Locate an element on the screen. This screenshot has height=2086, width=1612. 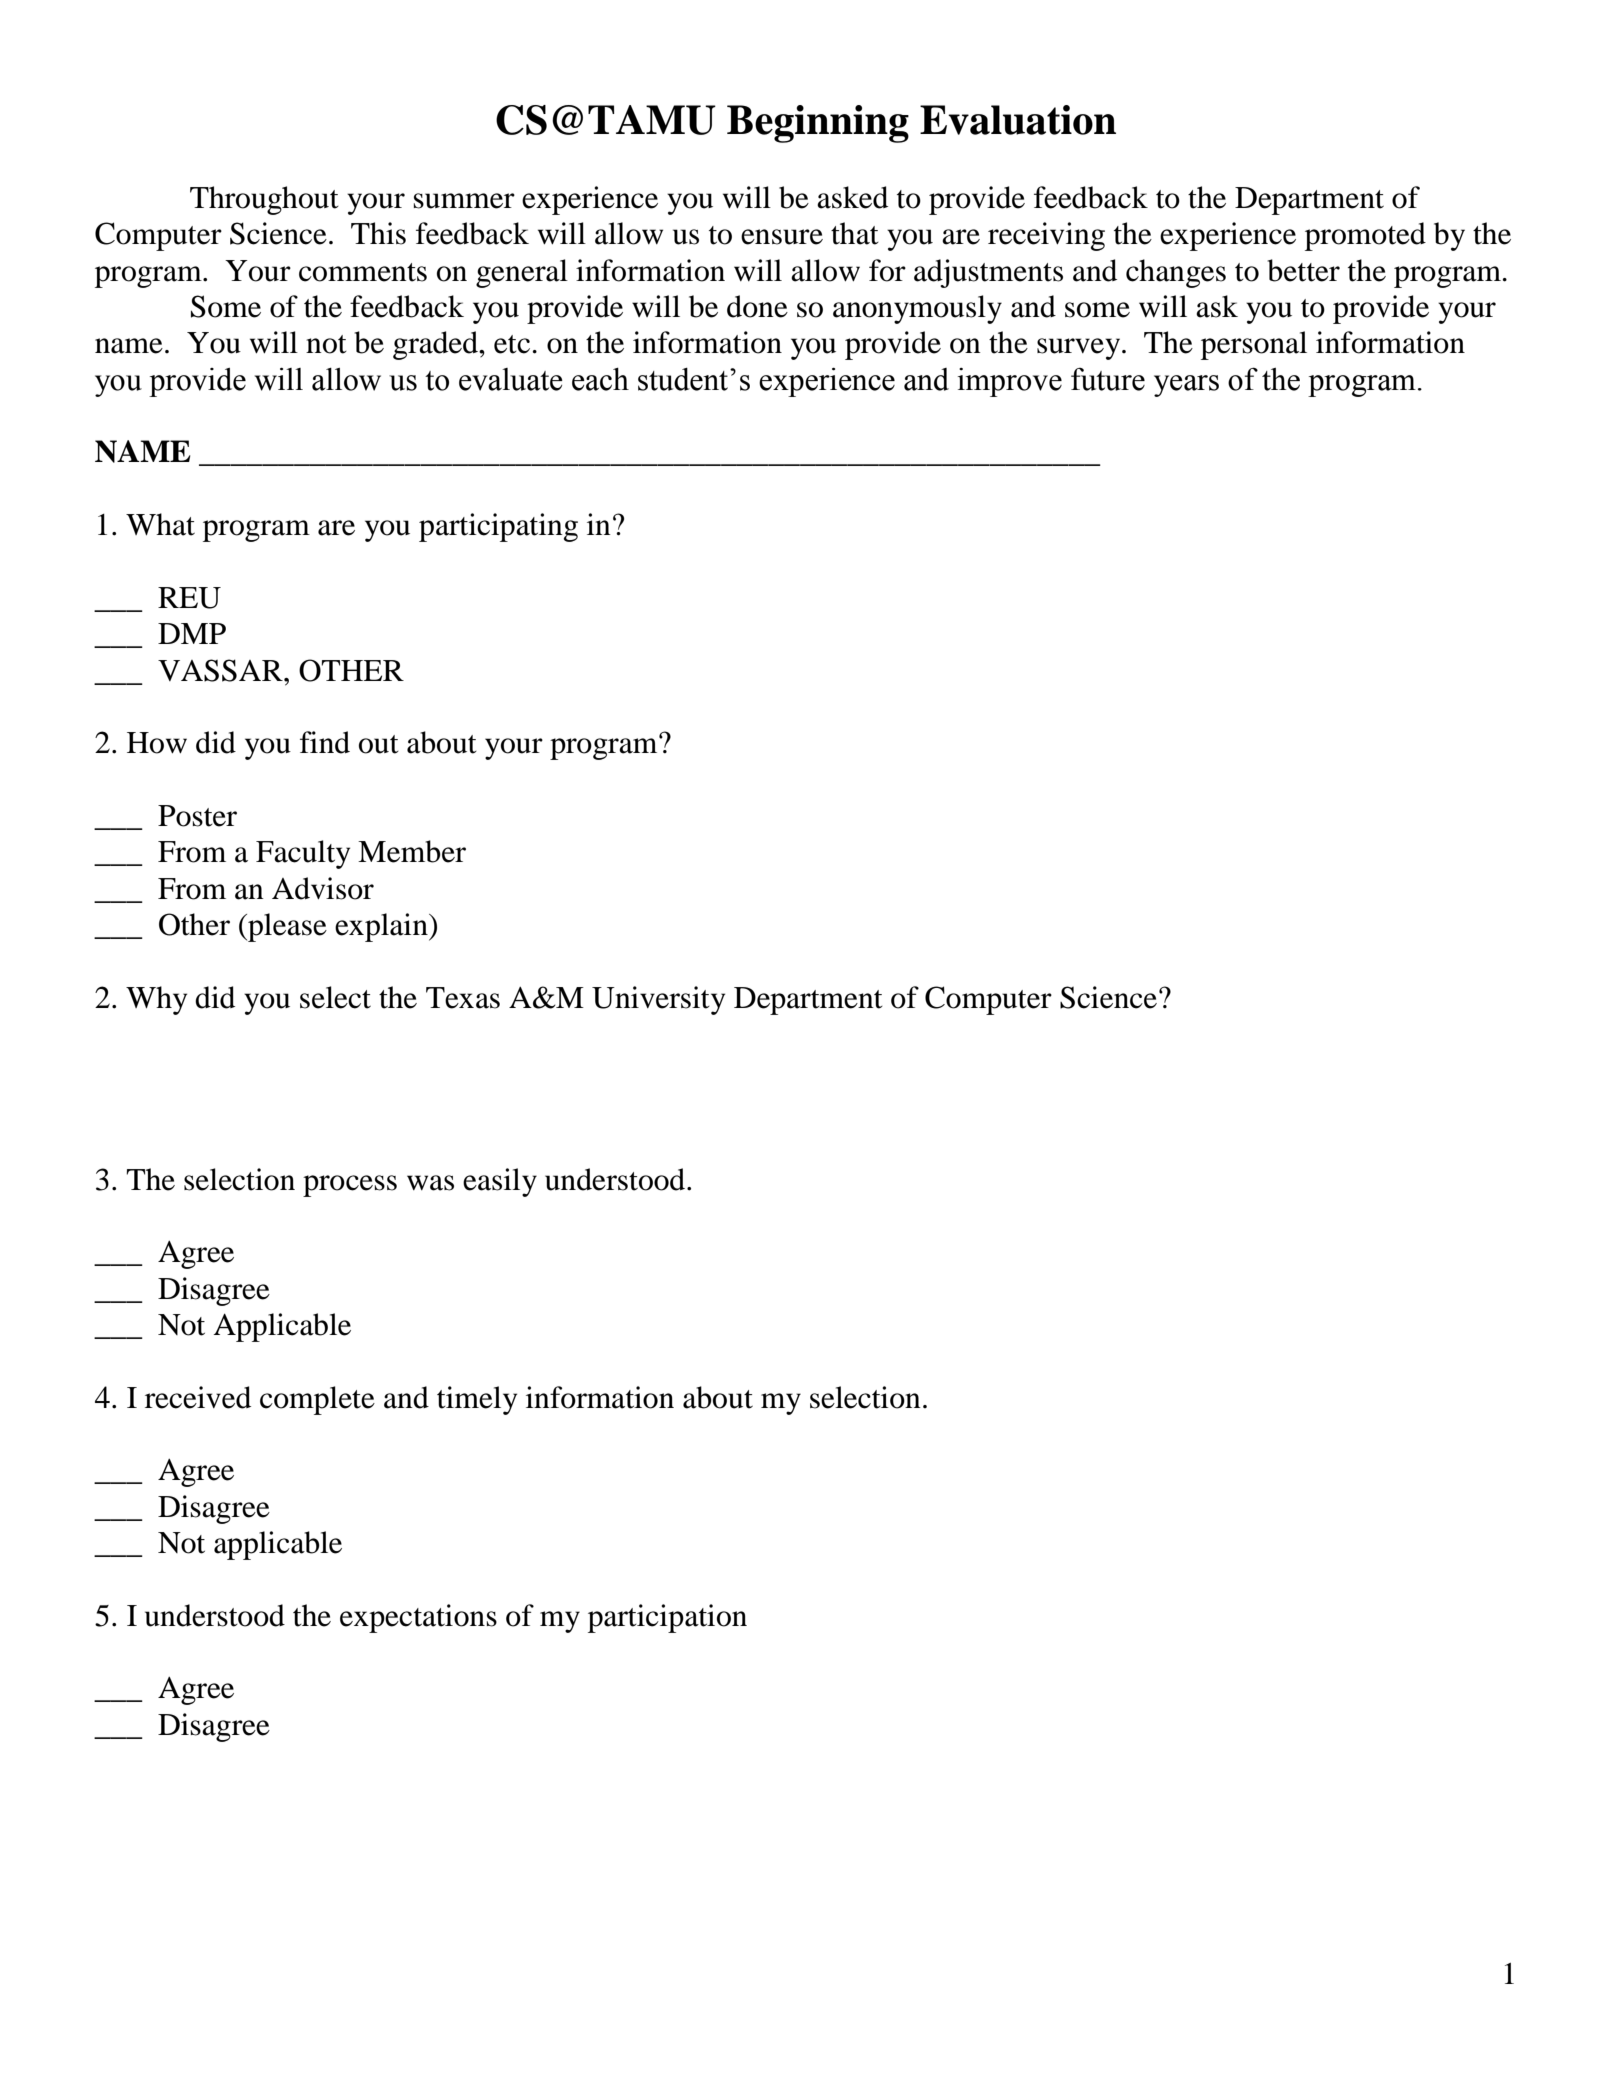
Throughout is located at coordinates (264, 200).
